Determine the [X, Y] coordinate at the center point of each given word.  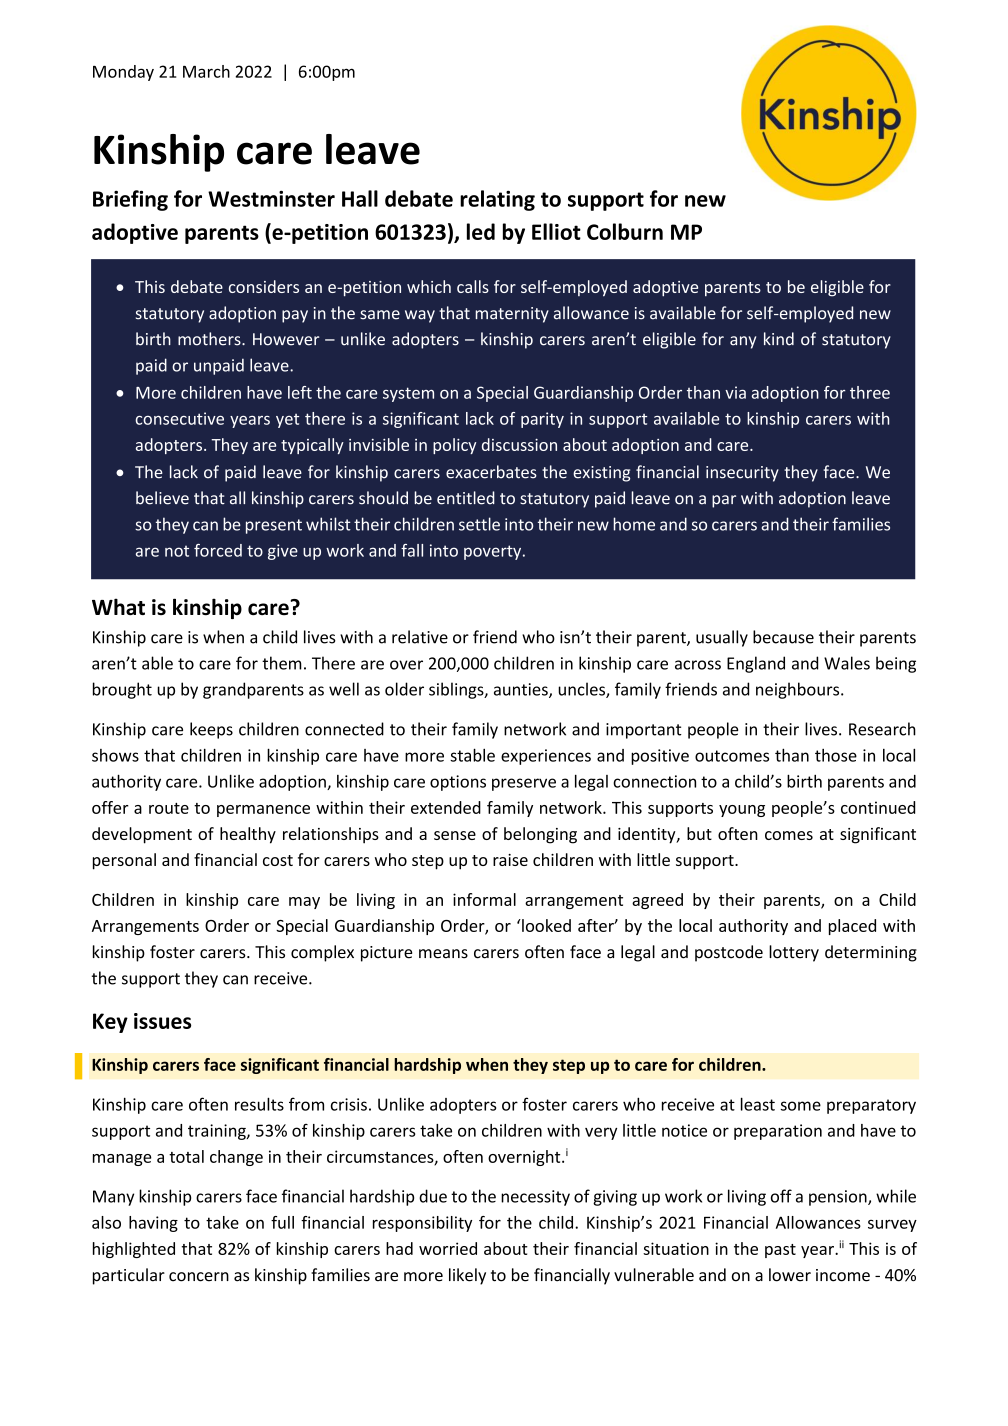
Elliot [556, 231]
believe [162, 498]
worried [448, 1248]
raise [510, 860]
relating [497, 200]
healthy [248, 835]
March [206, 71]
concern [199, 1277]
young [742, 811]
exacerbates [491, 472]
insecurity [742, 474]
